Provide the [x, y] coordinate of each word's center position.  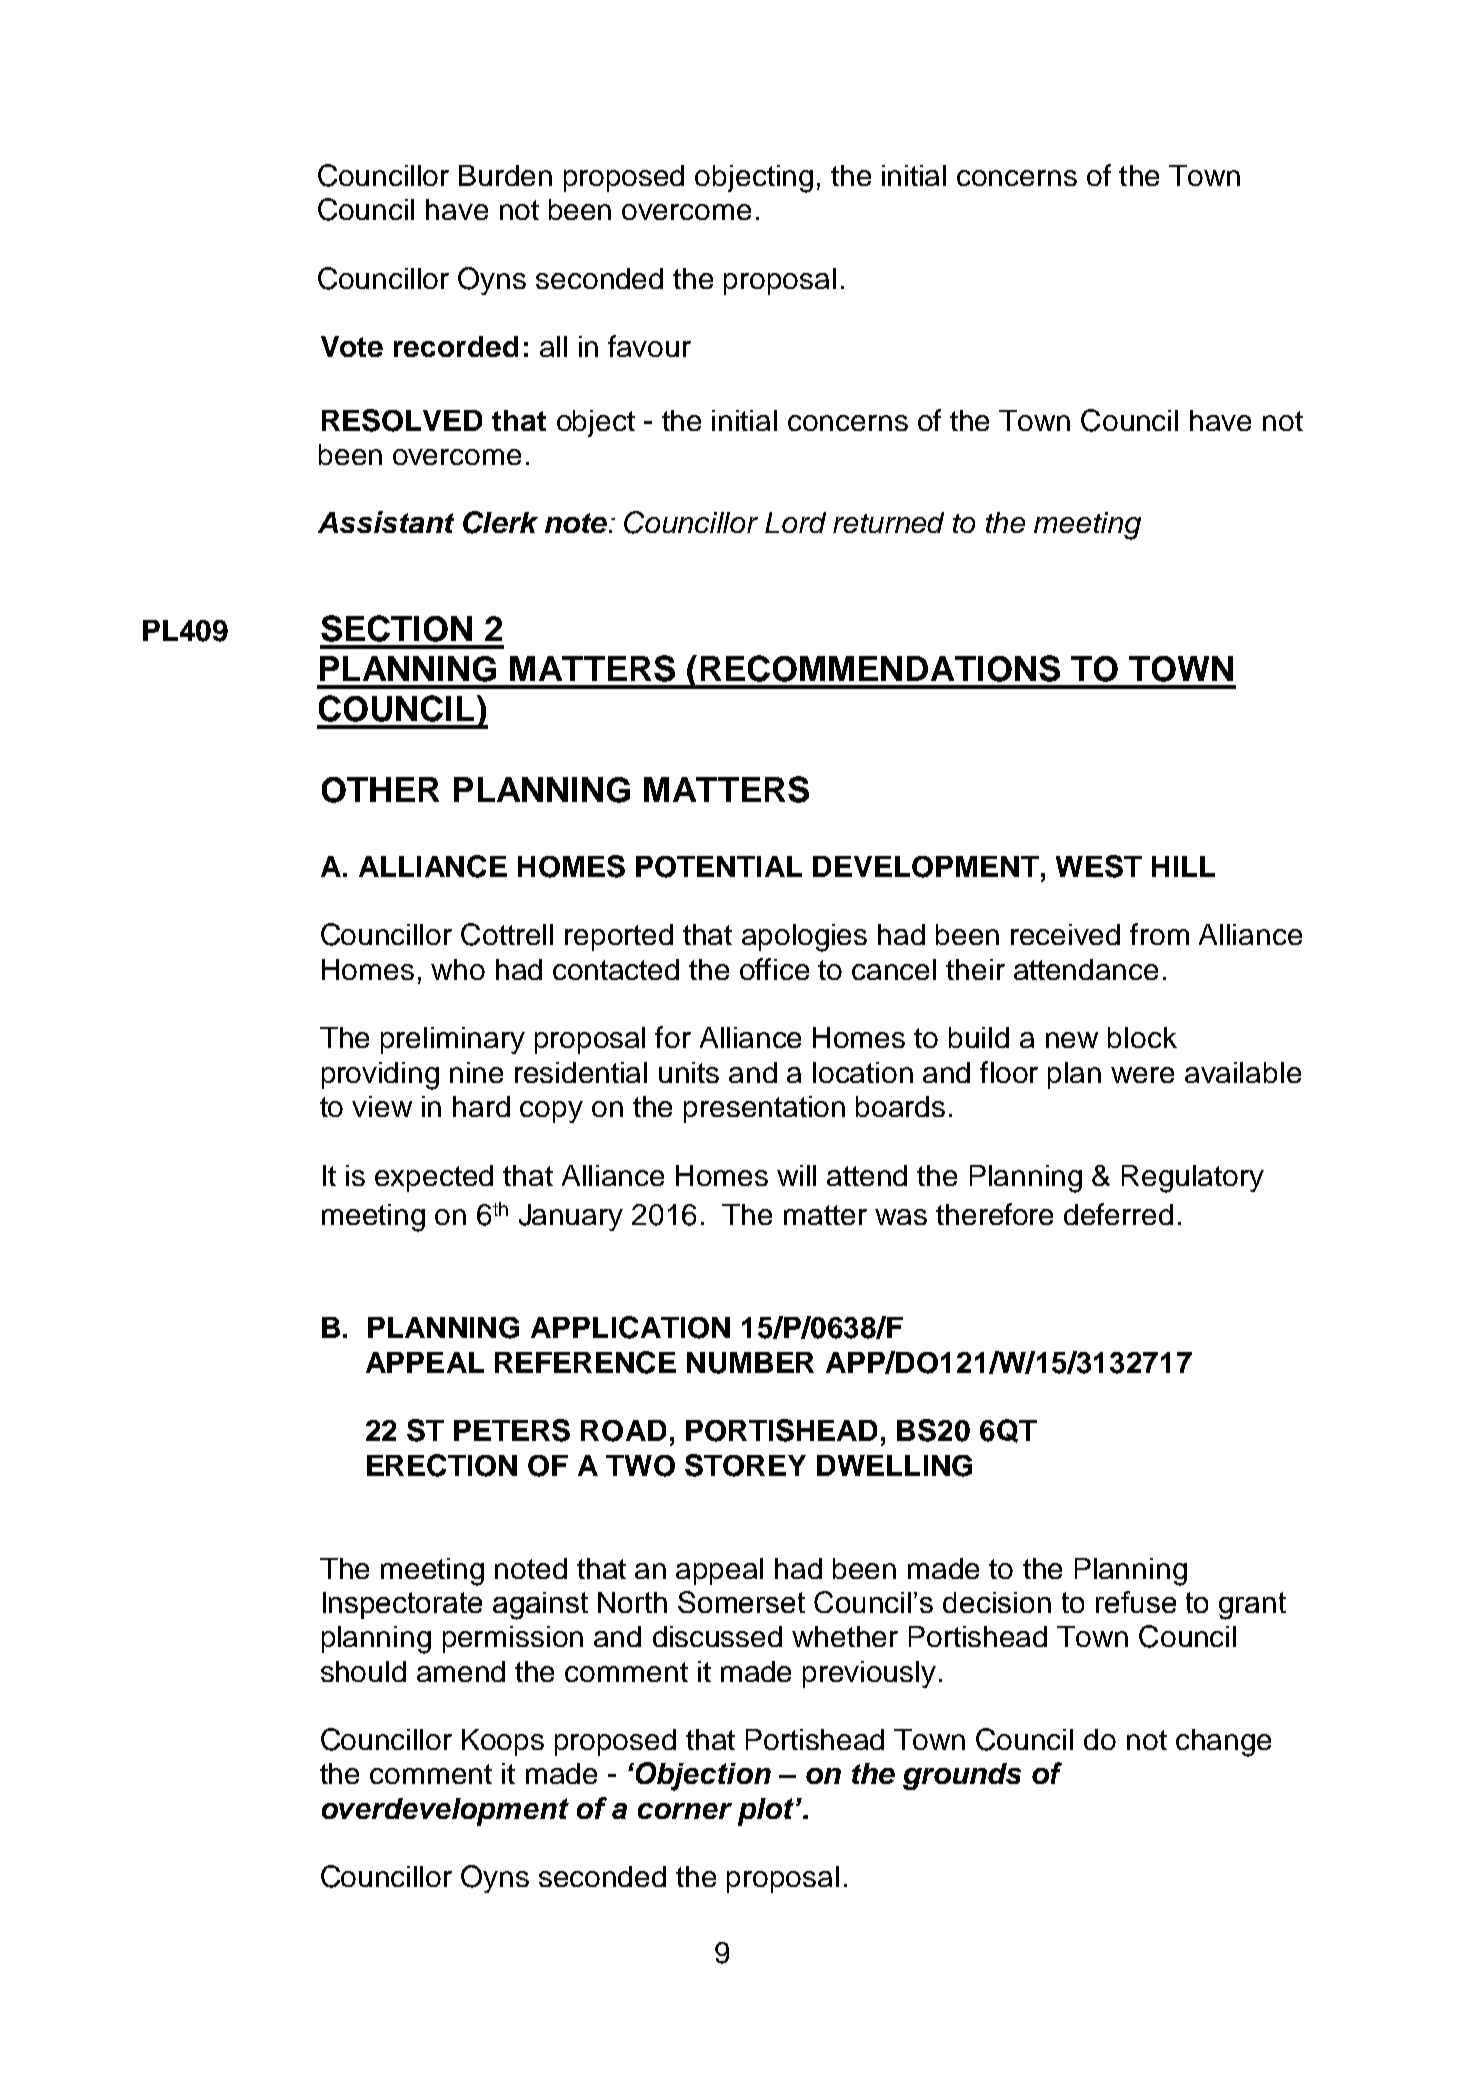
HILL [1183, 866]
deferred [1118, 1214]
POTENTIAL [719, 867]
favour [649, 346]
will [796, 1175]
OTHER [380, 790]
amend [461, 1671]
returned [888, 522]
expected [434, 1178]
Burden [505, 175]
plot [766, 1812]
